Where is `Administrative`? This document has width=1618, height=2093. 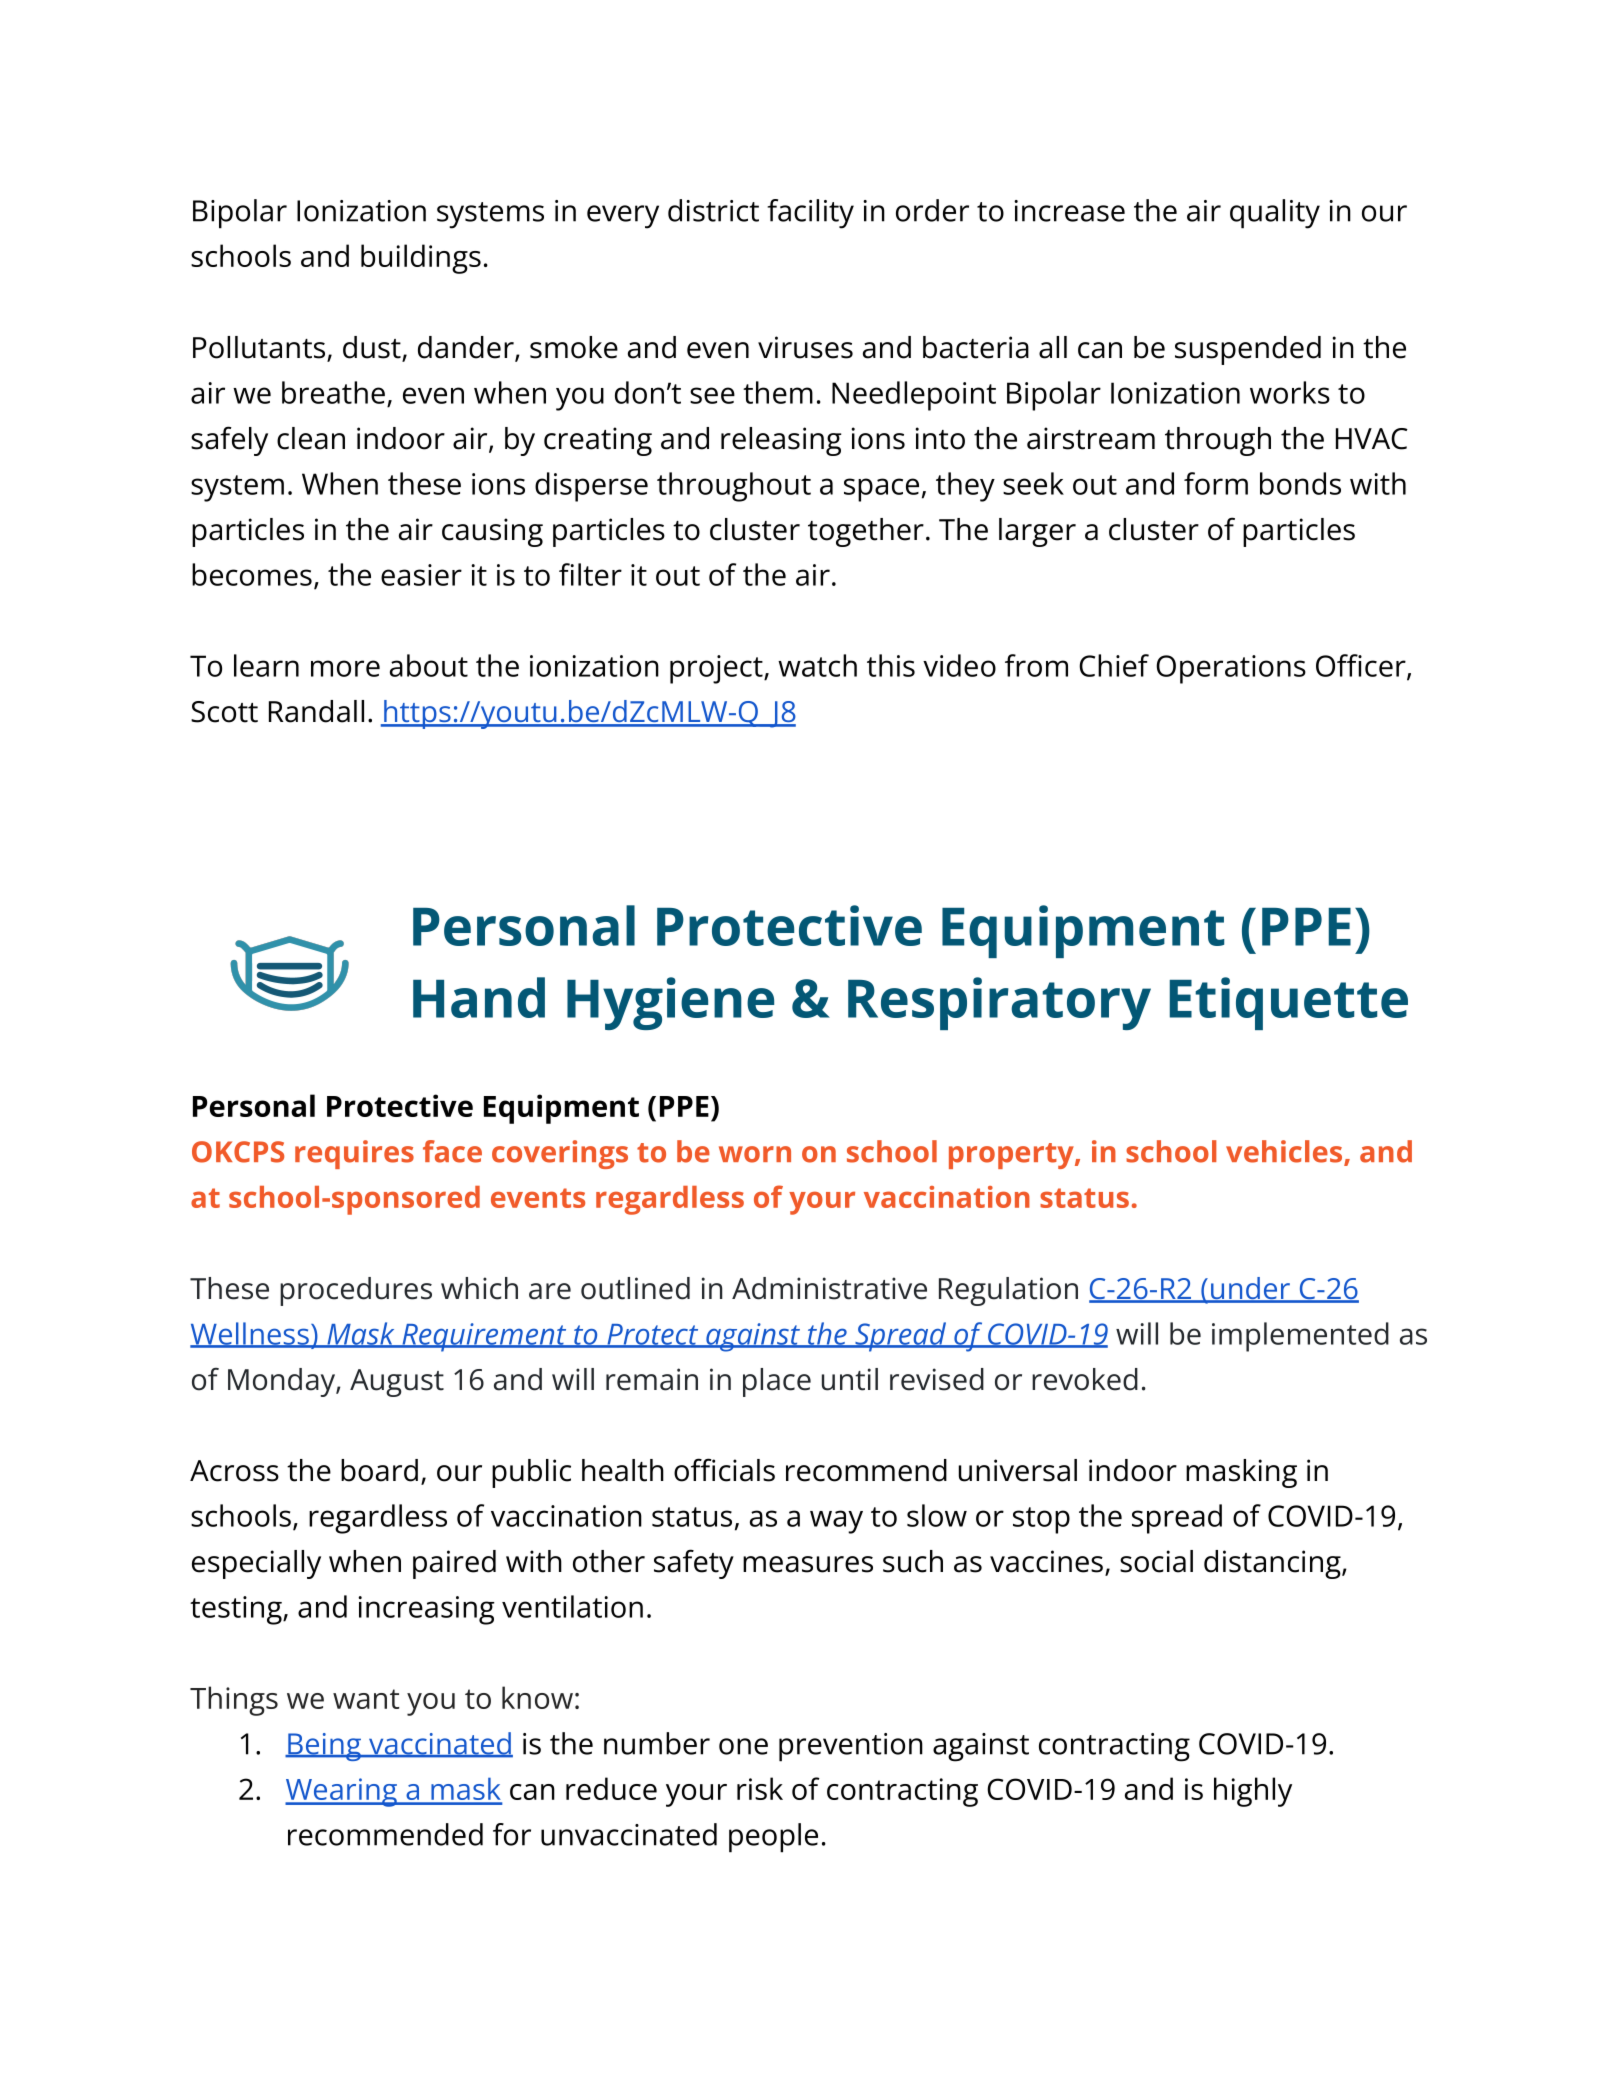 Administrative is located at coordinates (829, 1288).
